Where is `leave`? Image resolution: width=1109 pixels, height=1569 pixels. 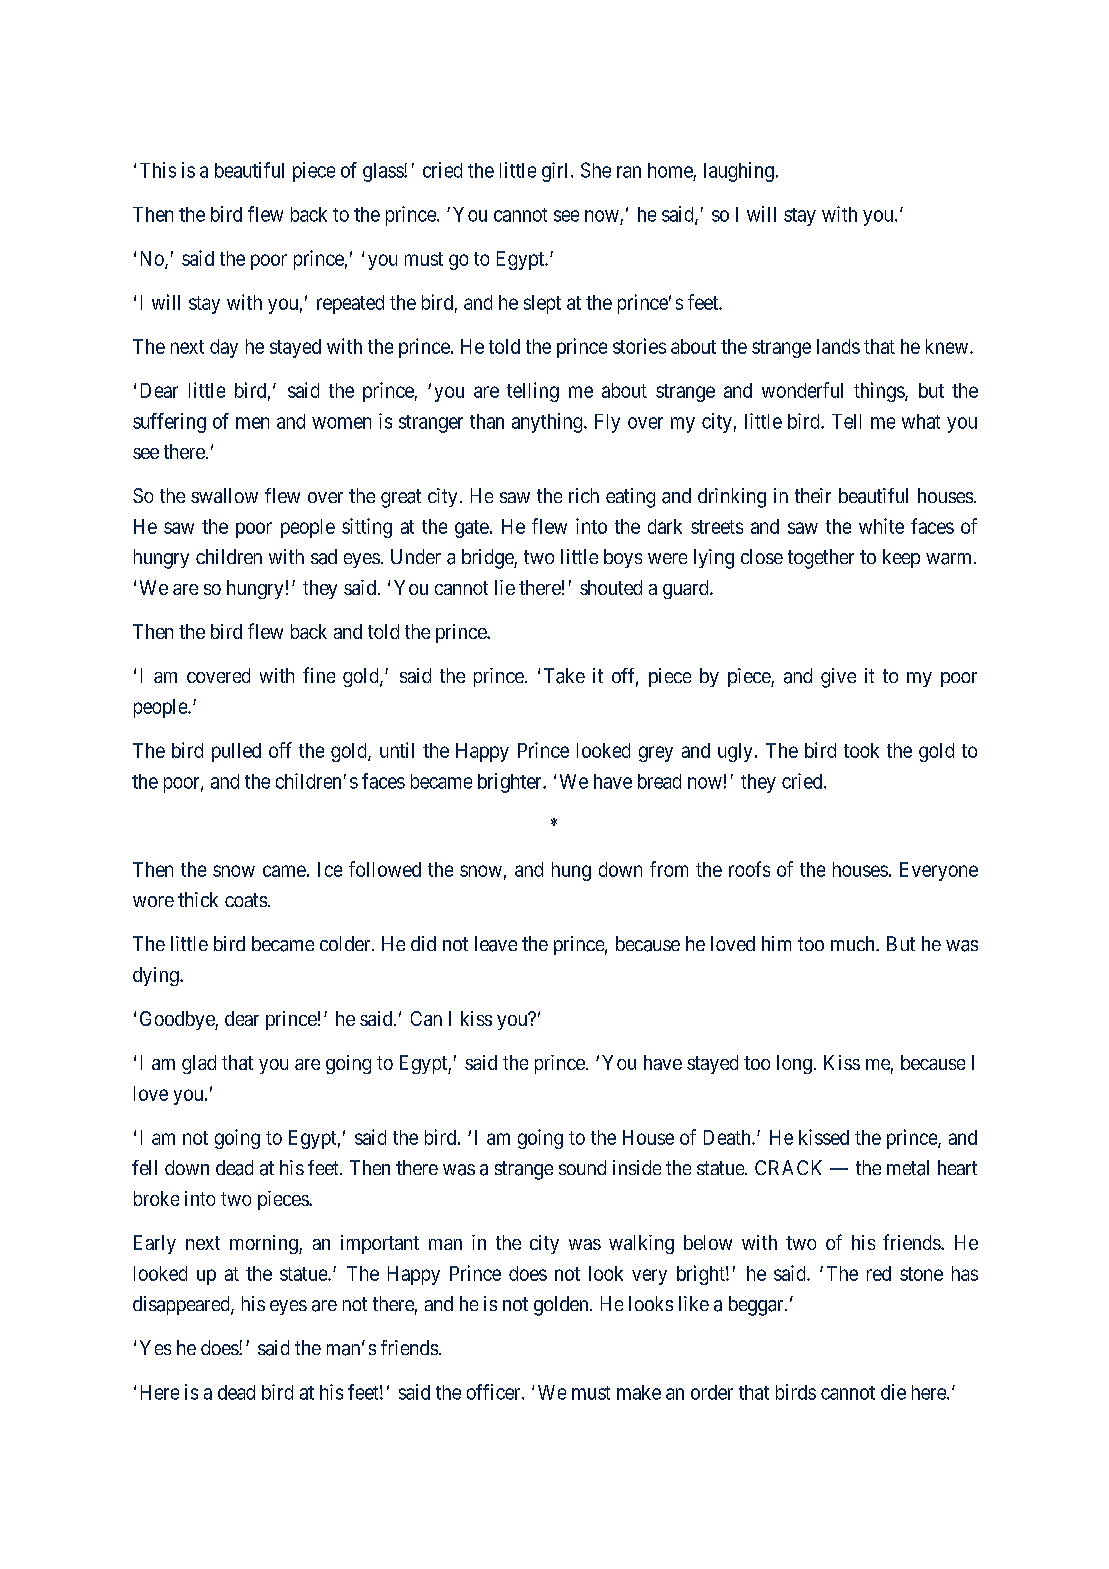 leave is located at coordinates (496, 944).
